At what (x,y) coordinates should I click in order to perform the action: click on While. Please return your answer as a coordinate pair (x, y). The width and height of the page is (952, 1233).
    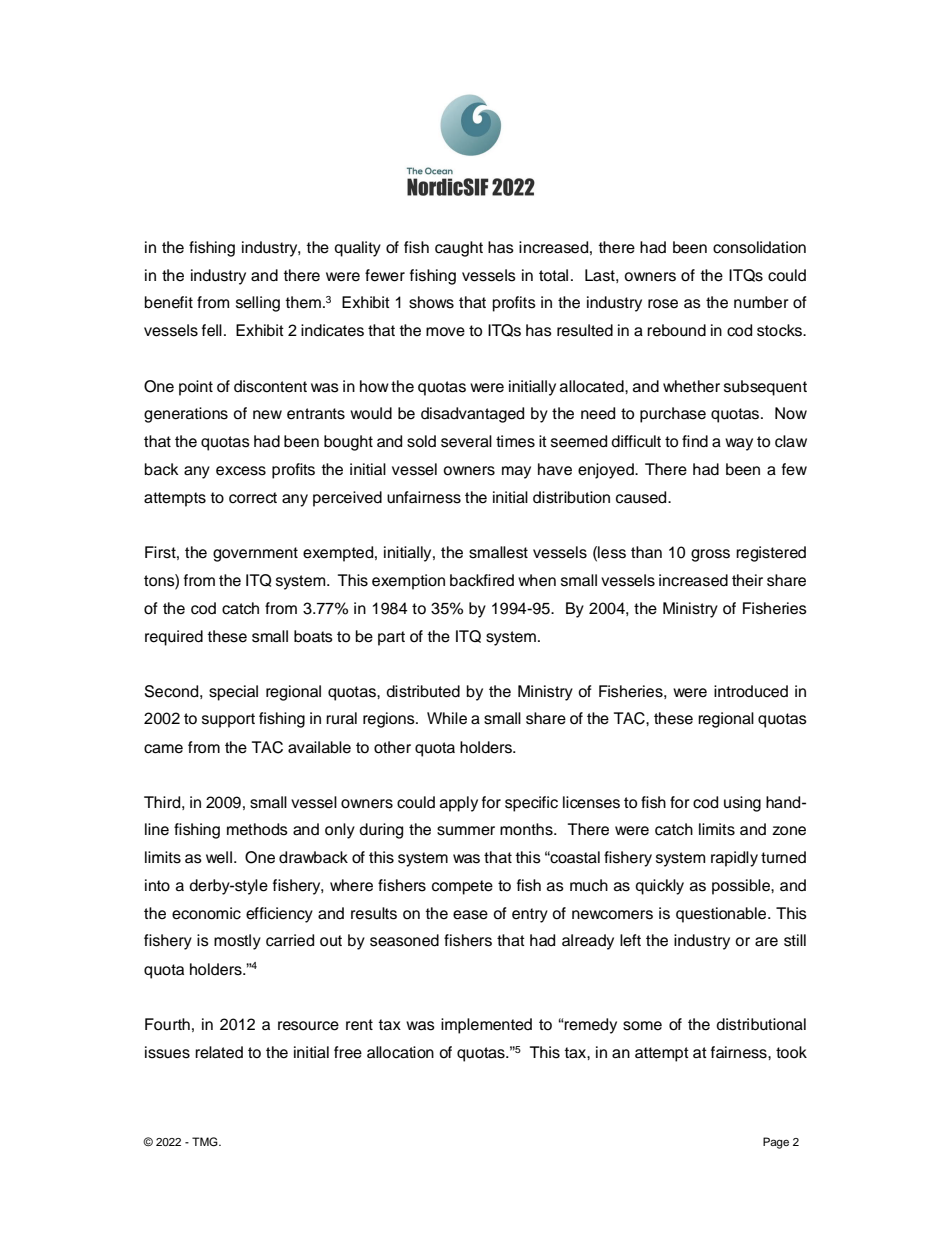
    Looking at the image, I should click on (447, 718).
